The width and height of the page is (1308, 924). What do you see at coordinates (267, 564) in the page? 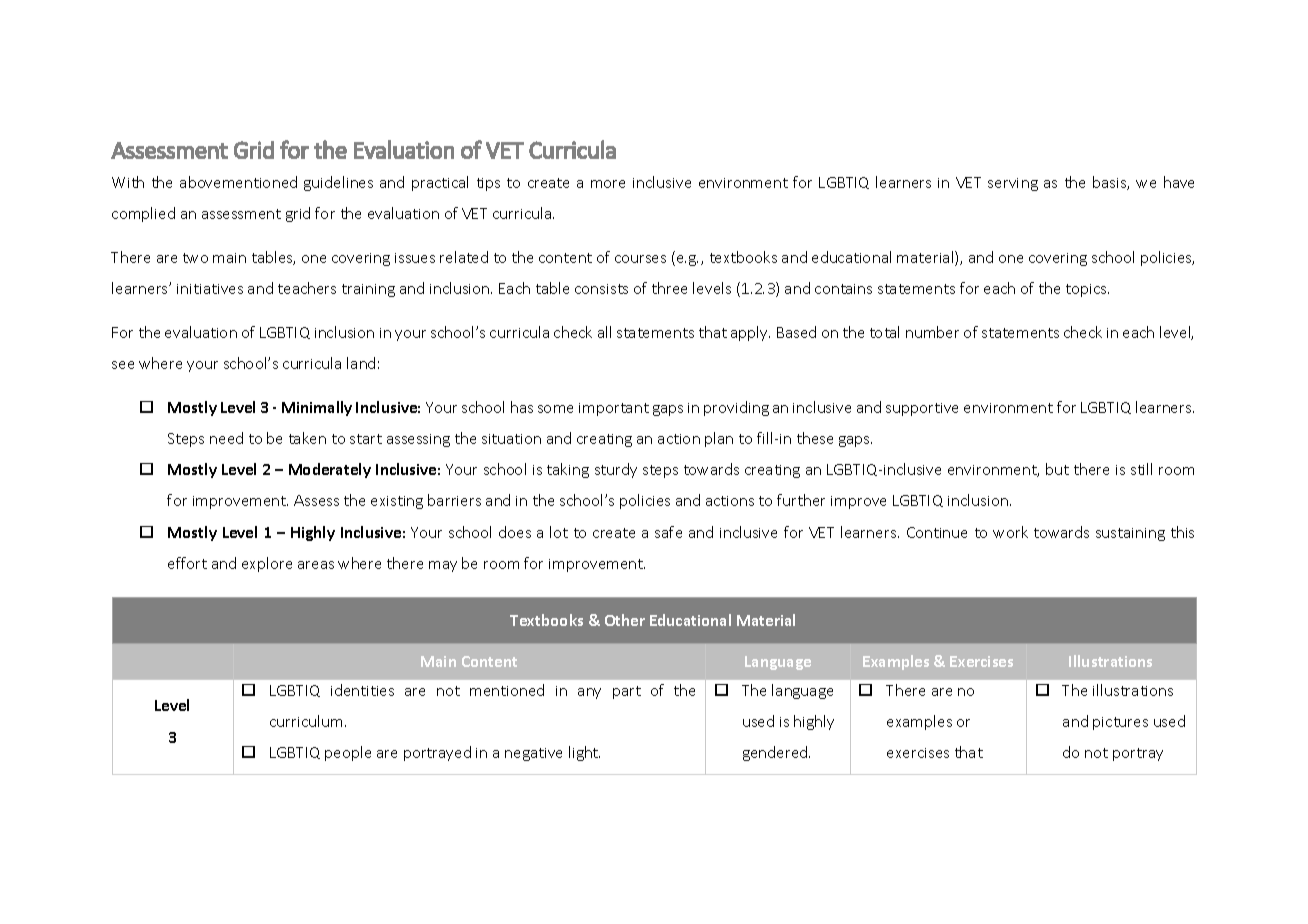
I see `explore` at bounding box center [267, 564].
